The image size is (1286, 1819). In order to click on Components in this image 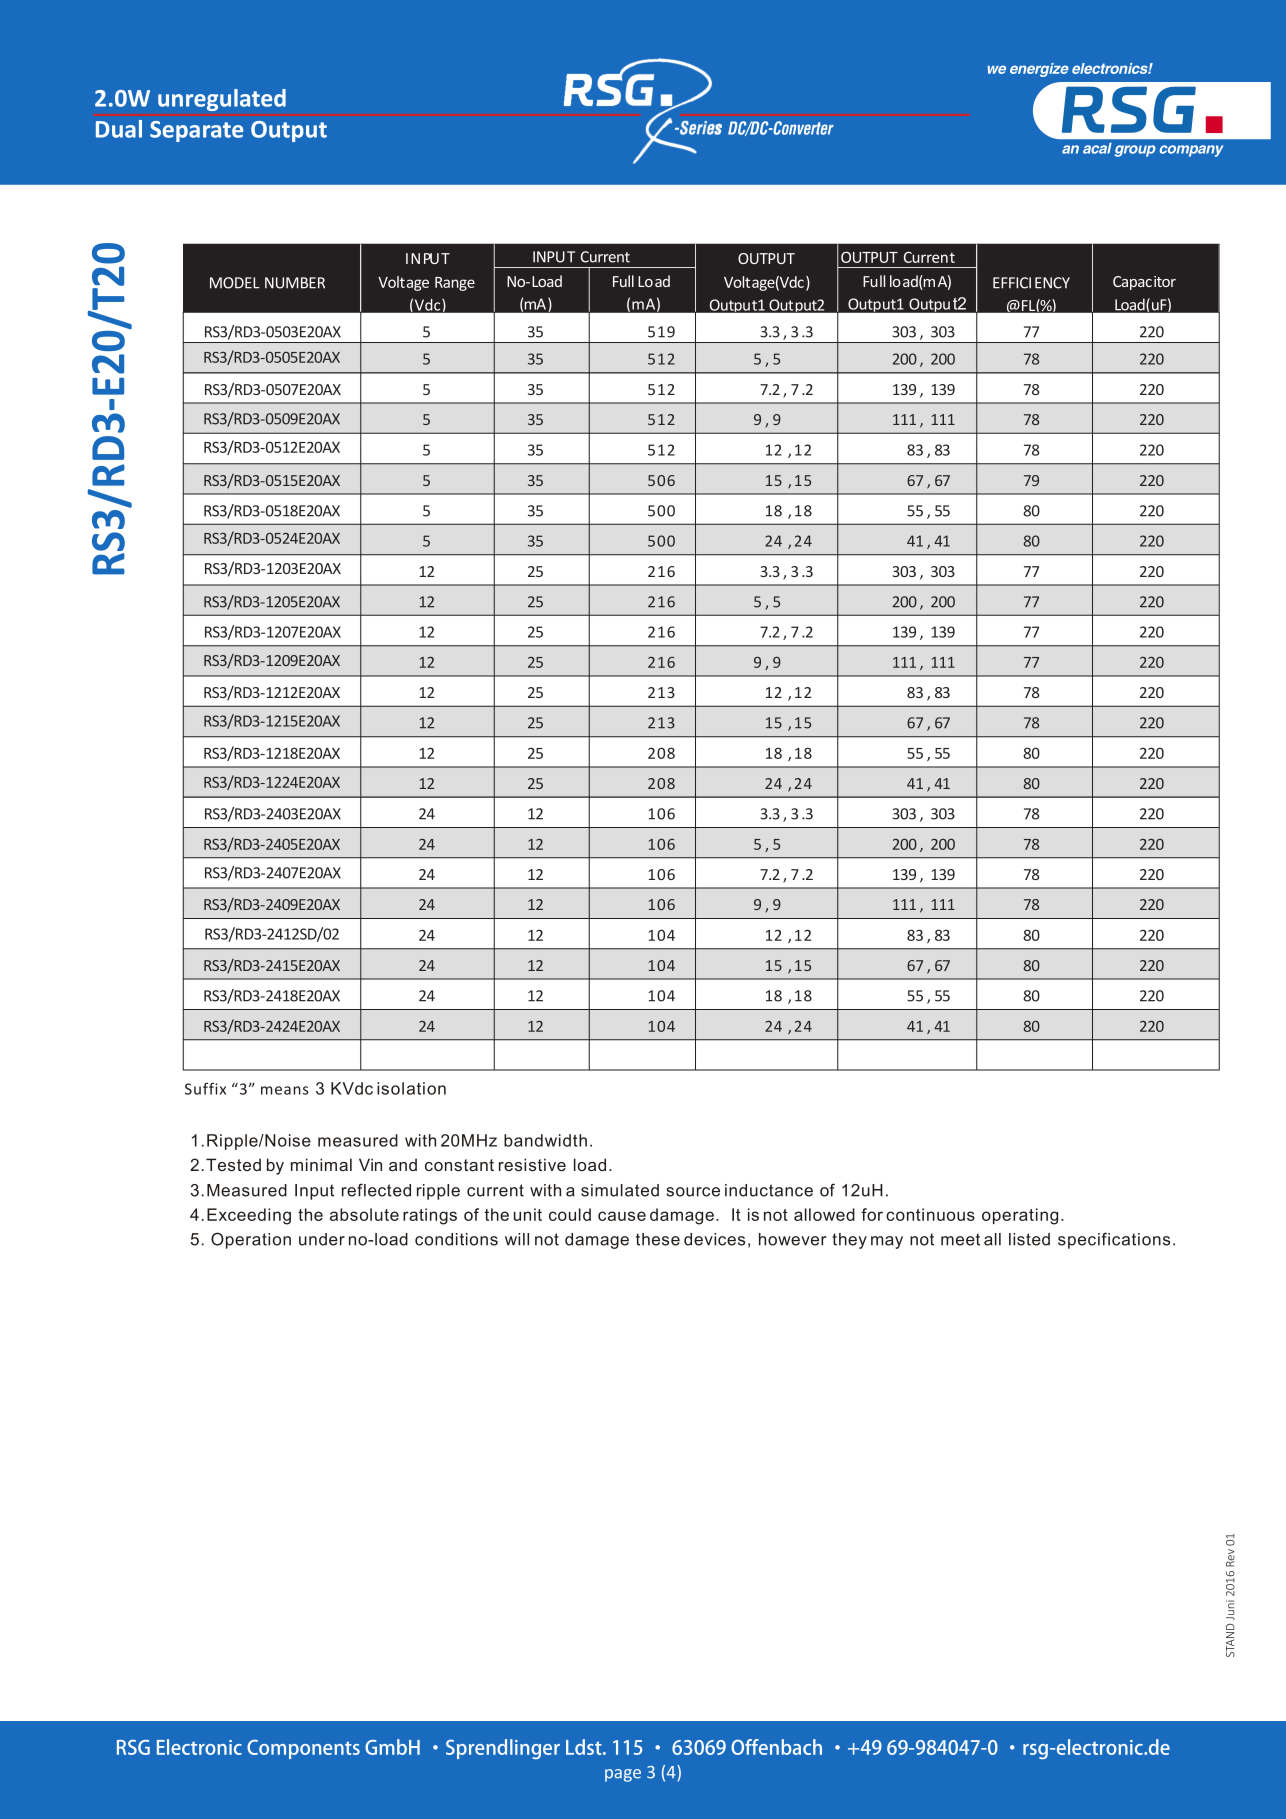, I will do `click(303, 1749)`.
